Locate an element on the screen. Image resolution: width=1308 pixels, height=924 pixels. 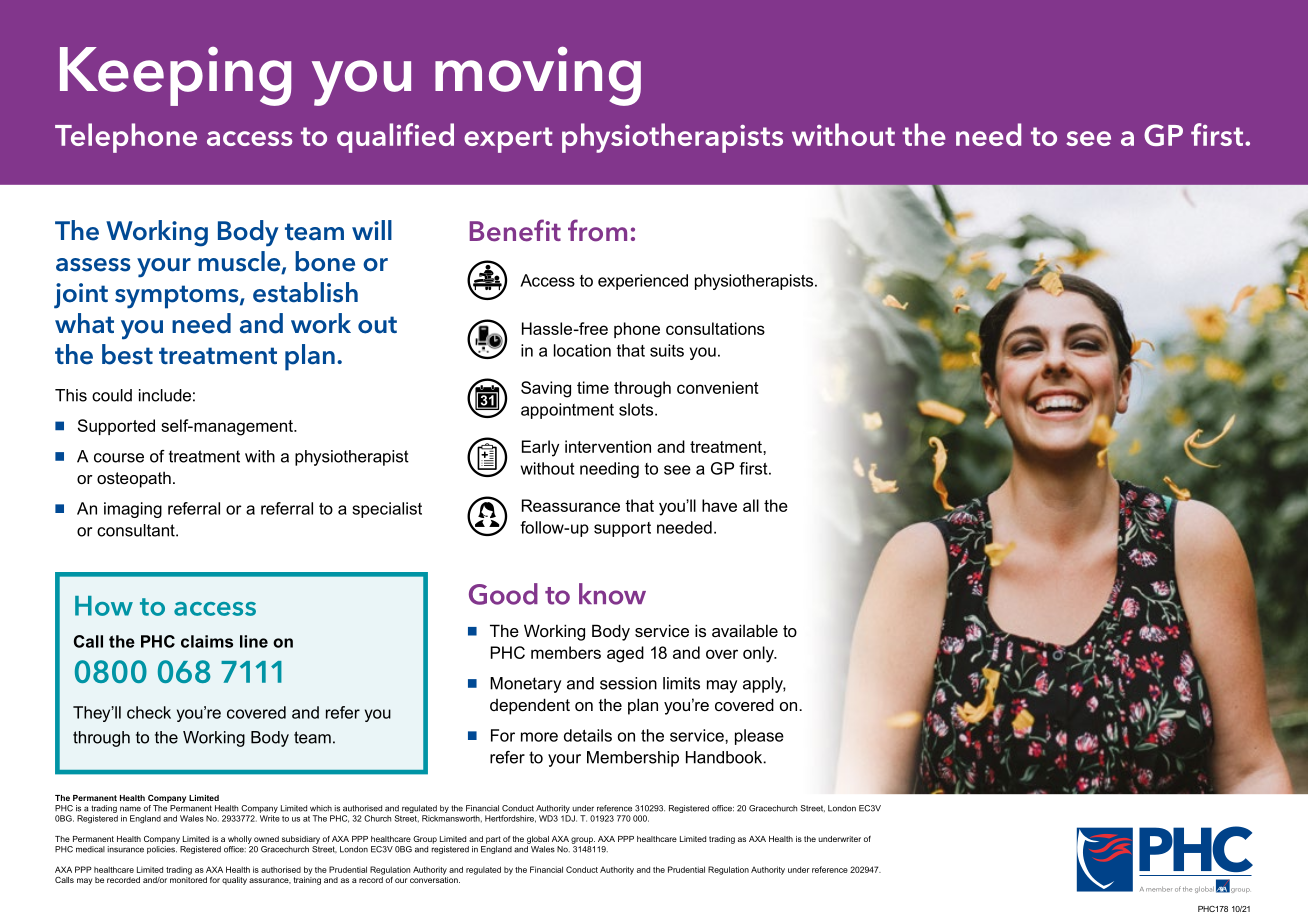
Keeping is located at coordinates (175, 76).
